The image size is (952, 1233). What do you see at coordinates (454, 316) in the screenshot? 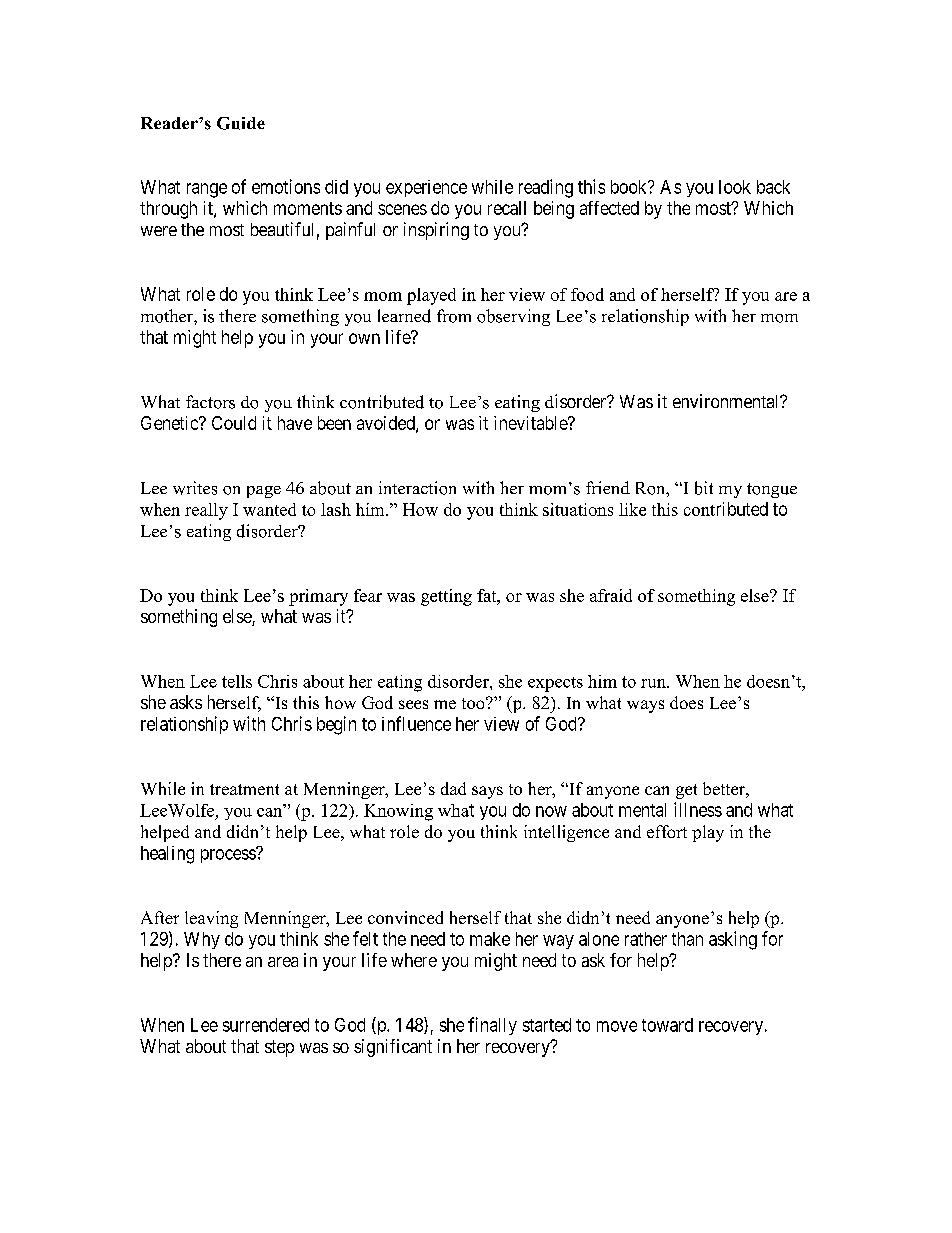
I see `from` at bounding box center [454, 316].
